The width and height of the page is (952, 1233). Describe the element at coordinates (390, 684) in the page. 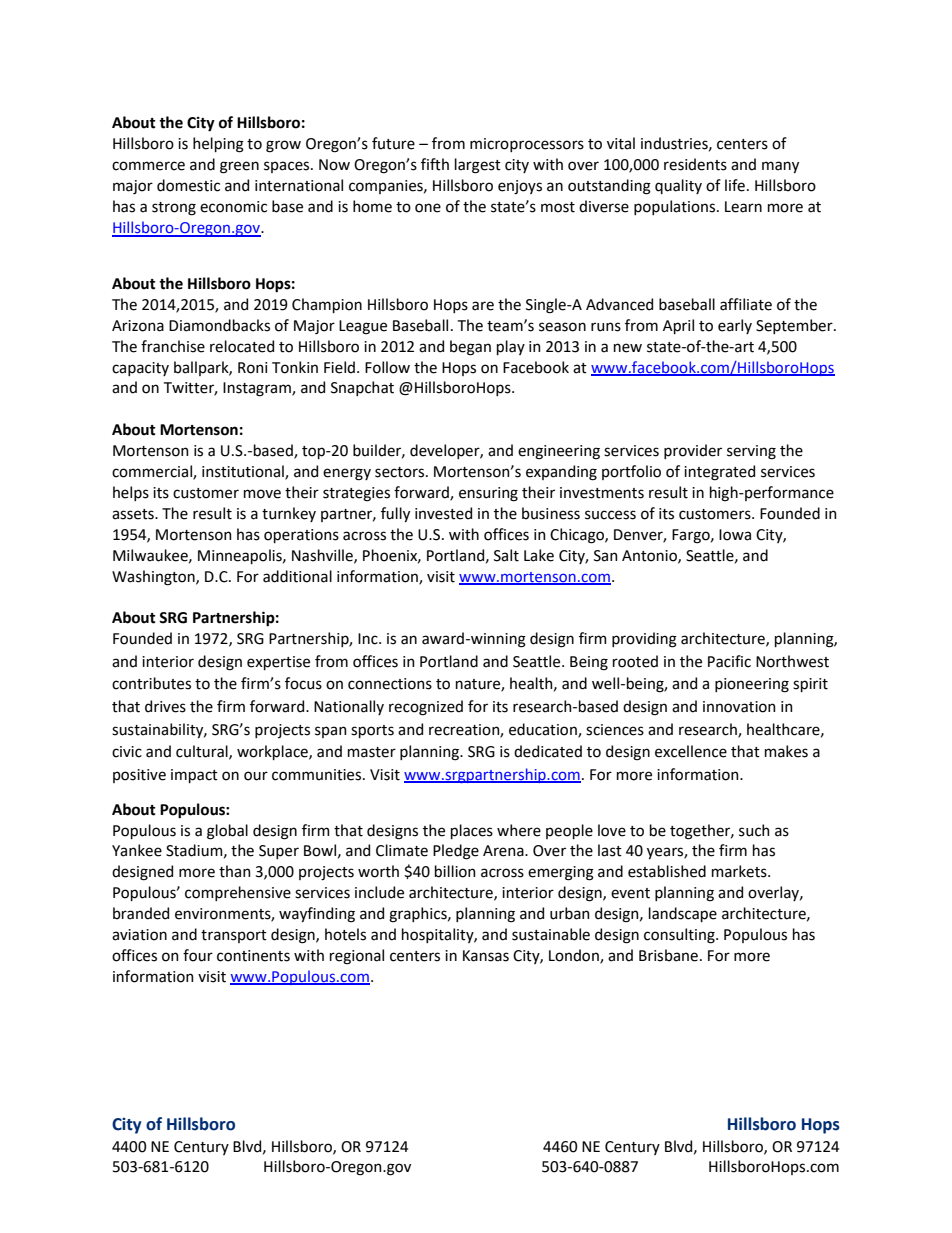

I see `connections` at that location.
